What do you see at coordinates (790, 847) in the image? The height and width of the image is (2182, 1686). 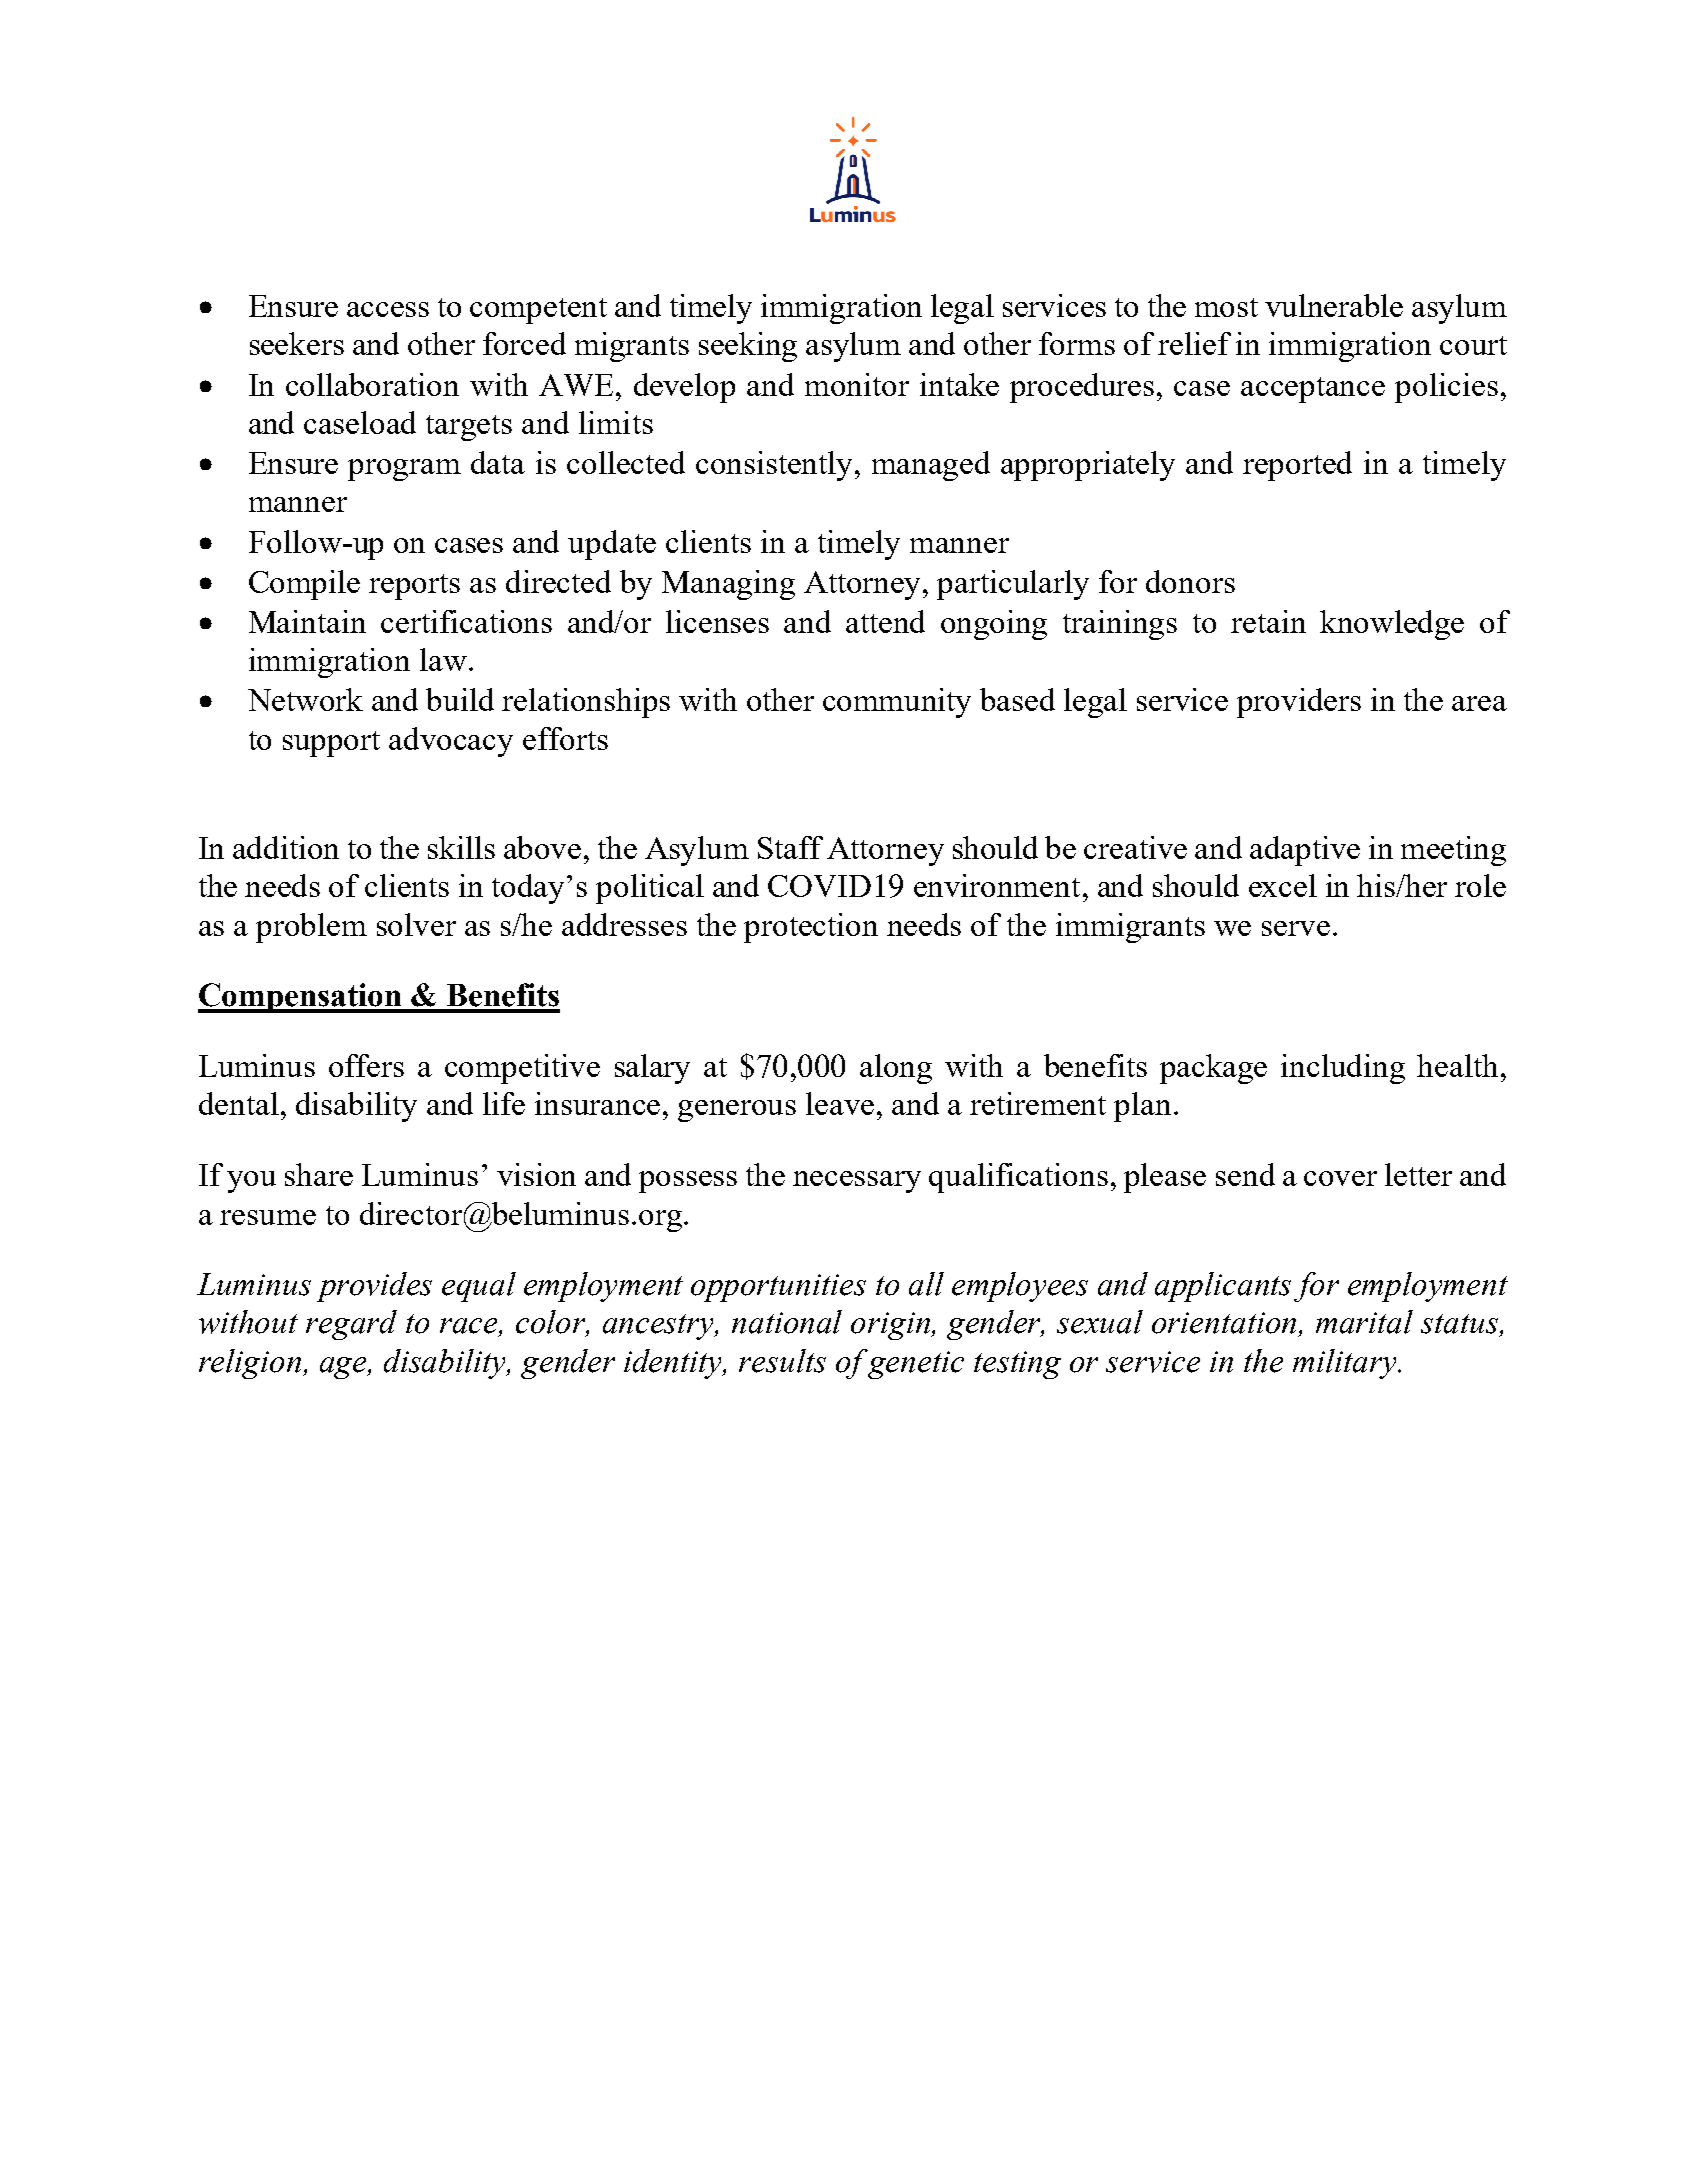 I see `Staff` at bounding box center [790, 847].
